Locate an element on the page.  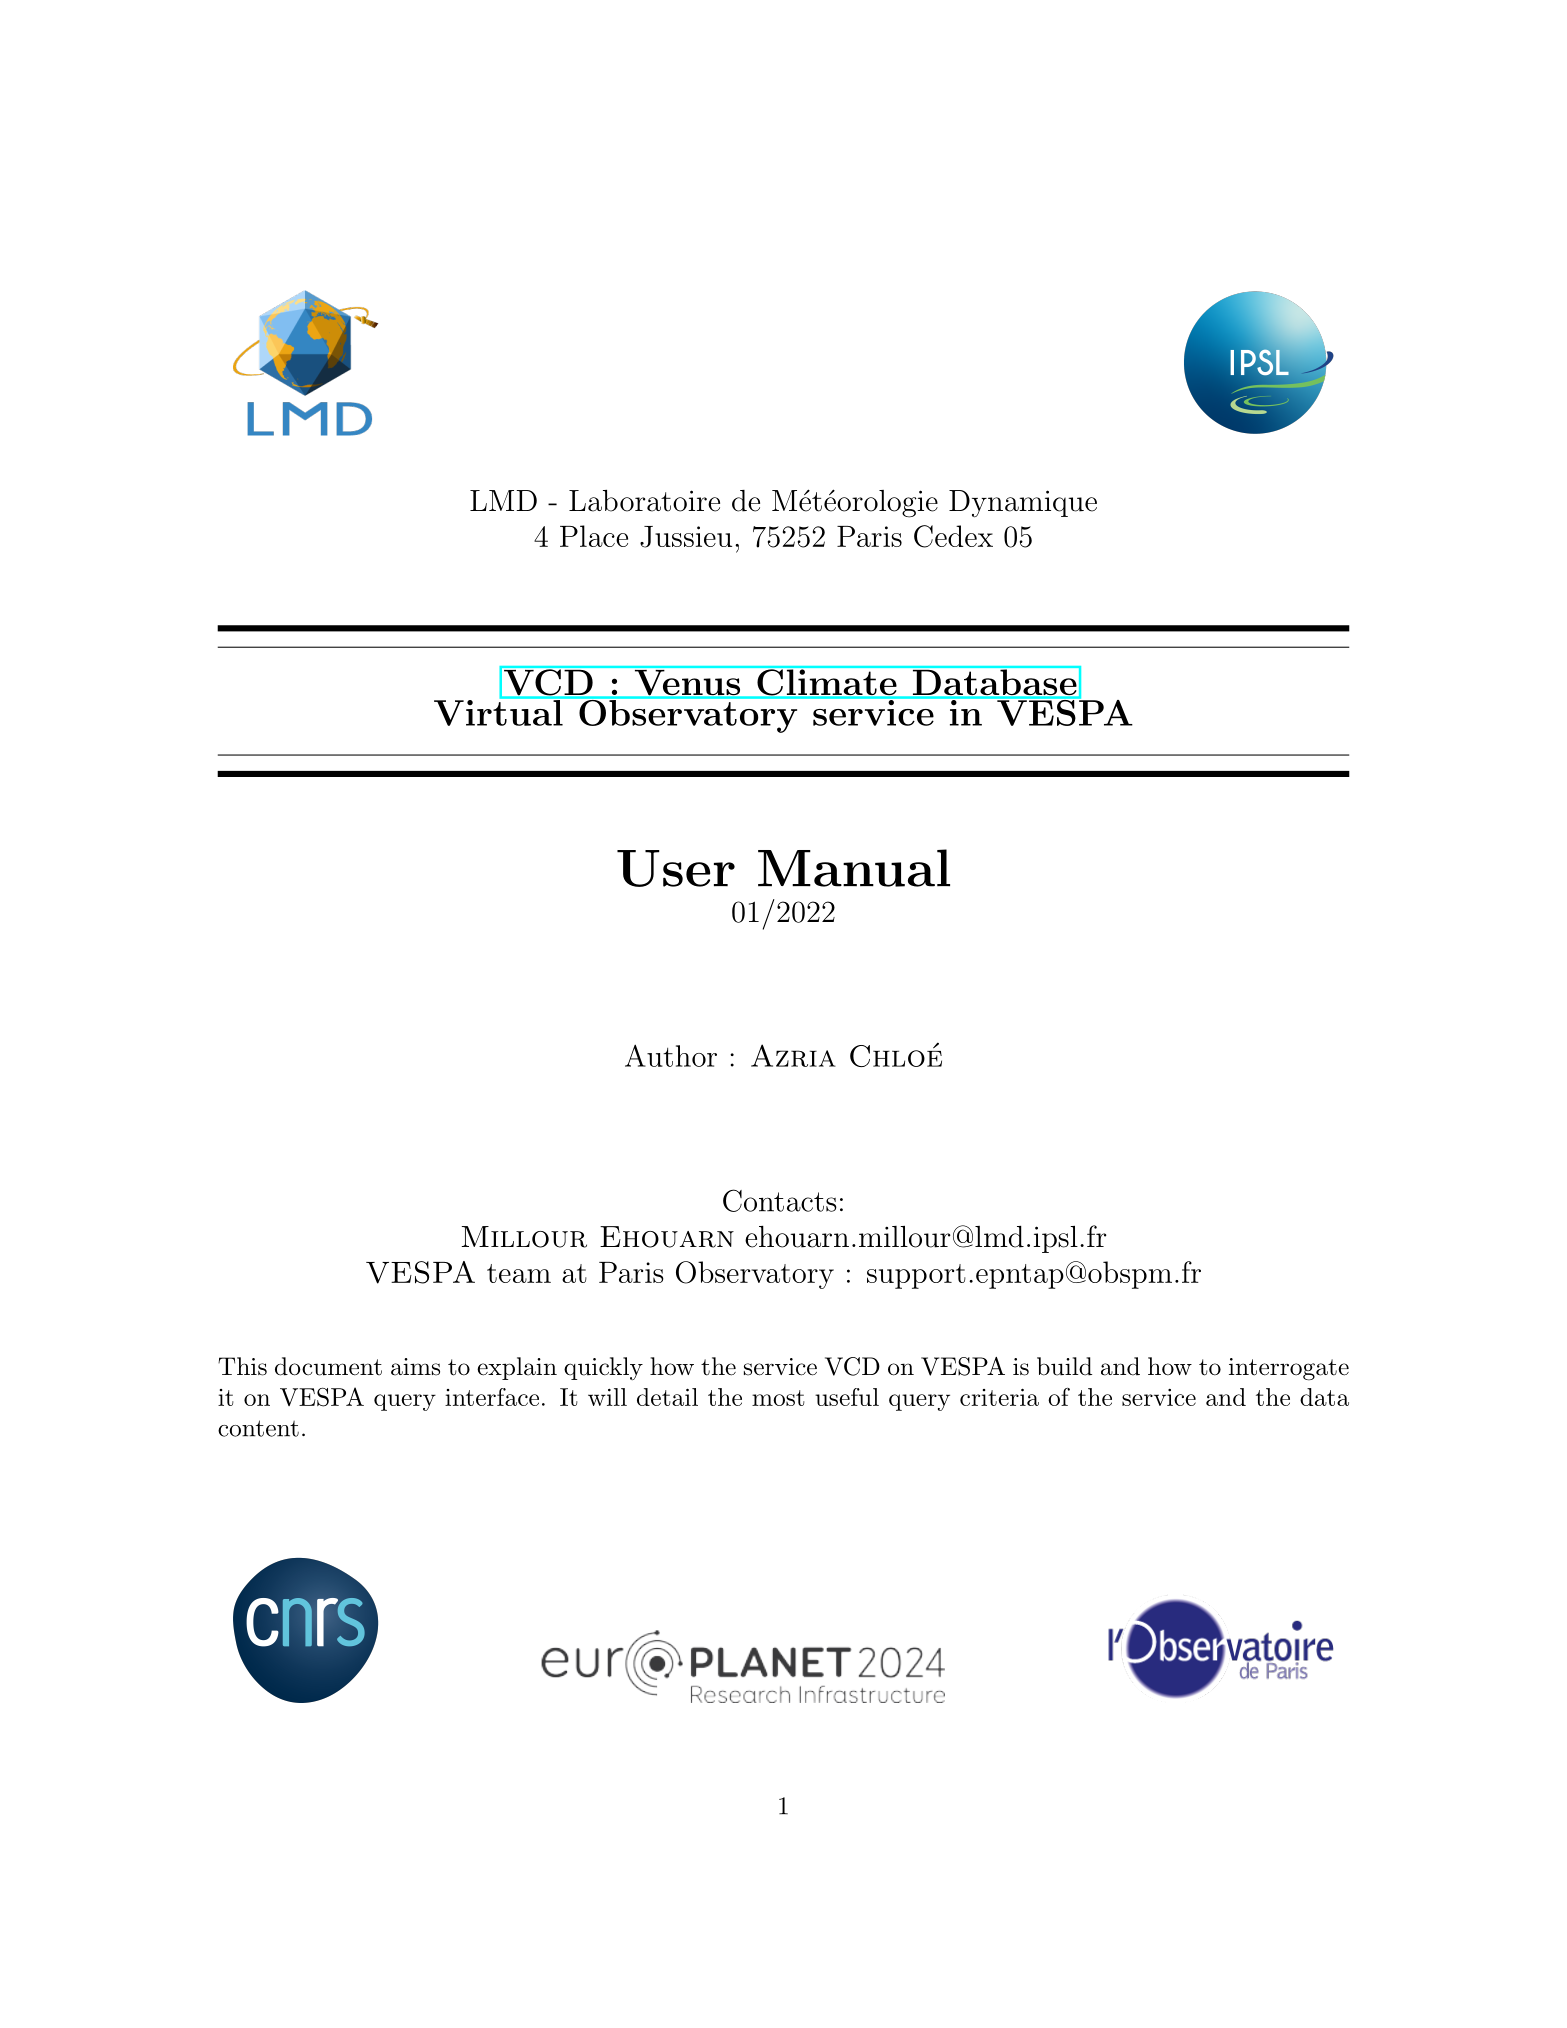
Virtual is located at coordinates (499, 712).
